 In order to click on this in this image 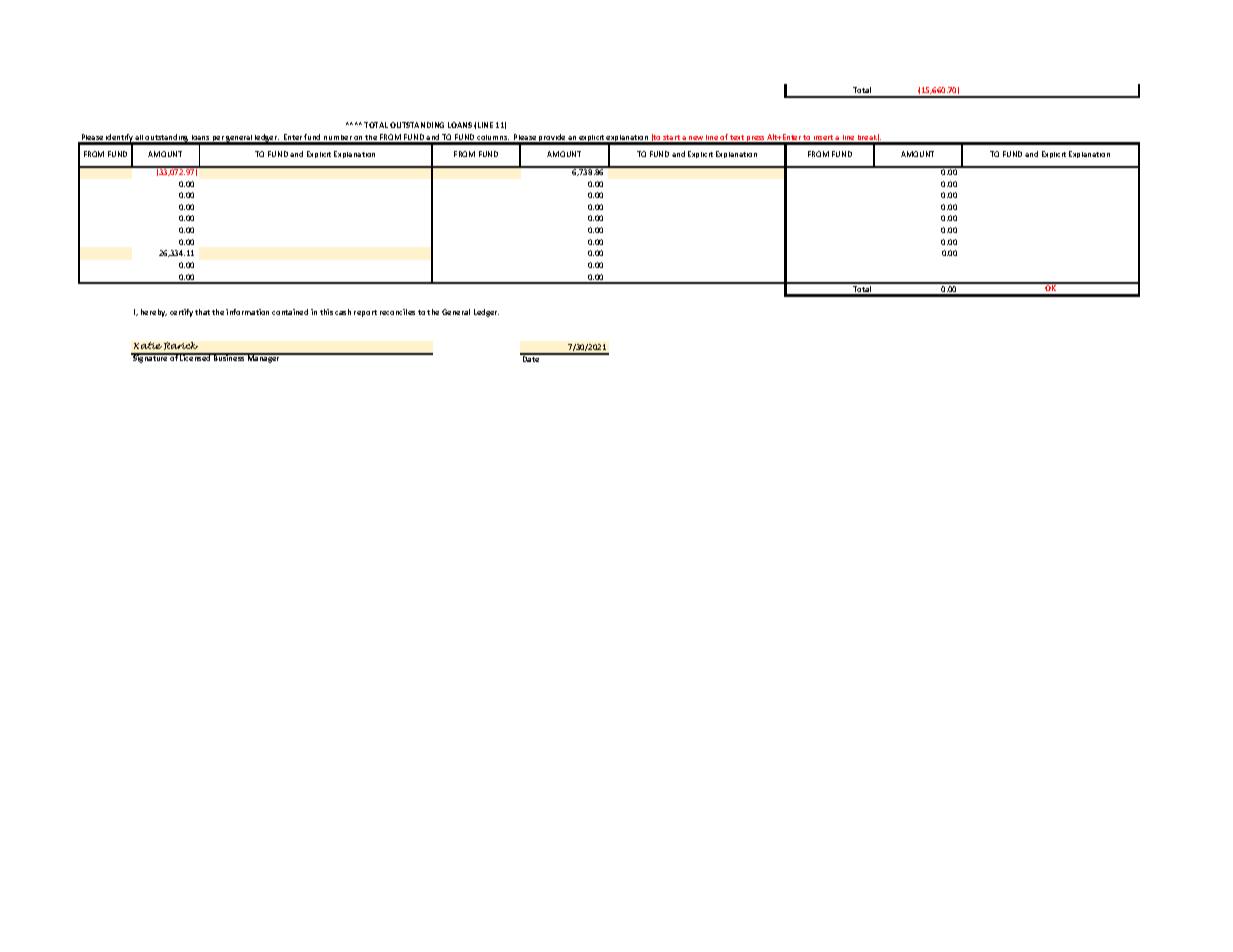, I will do `click(326, 312)`.
